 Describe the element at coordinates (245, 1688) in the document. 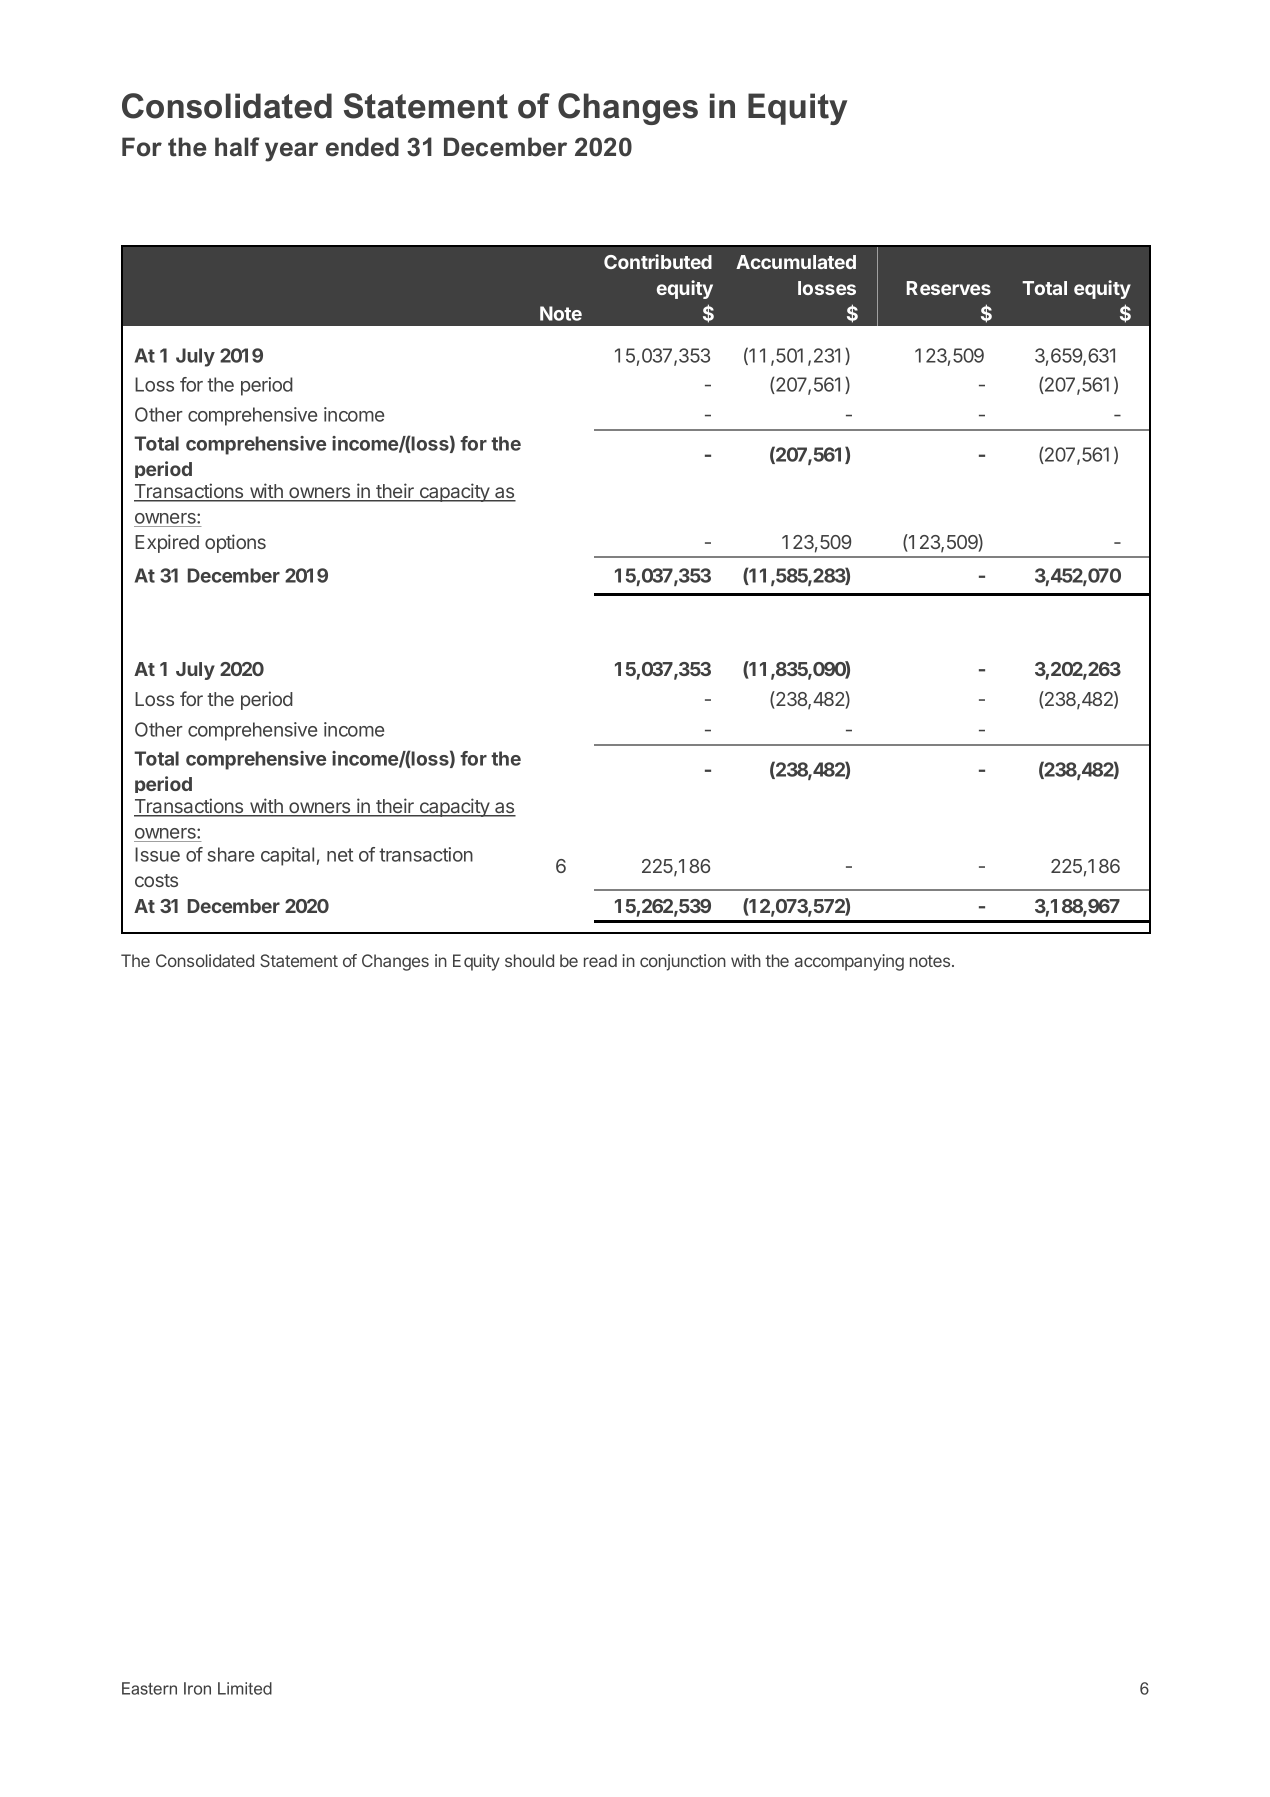

I see `Limited` at that location.
